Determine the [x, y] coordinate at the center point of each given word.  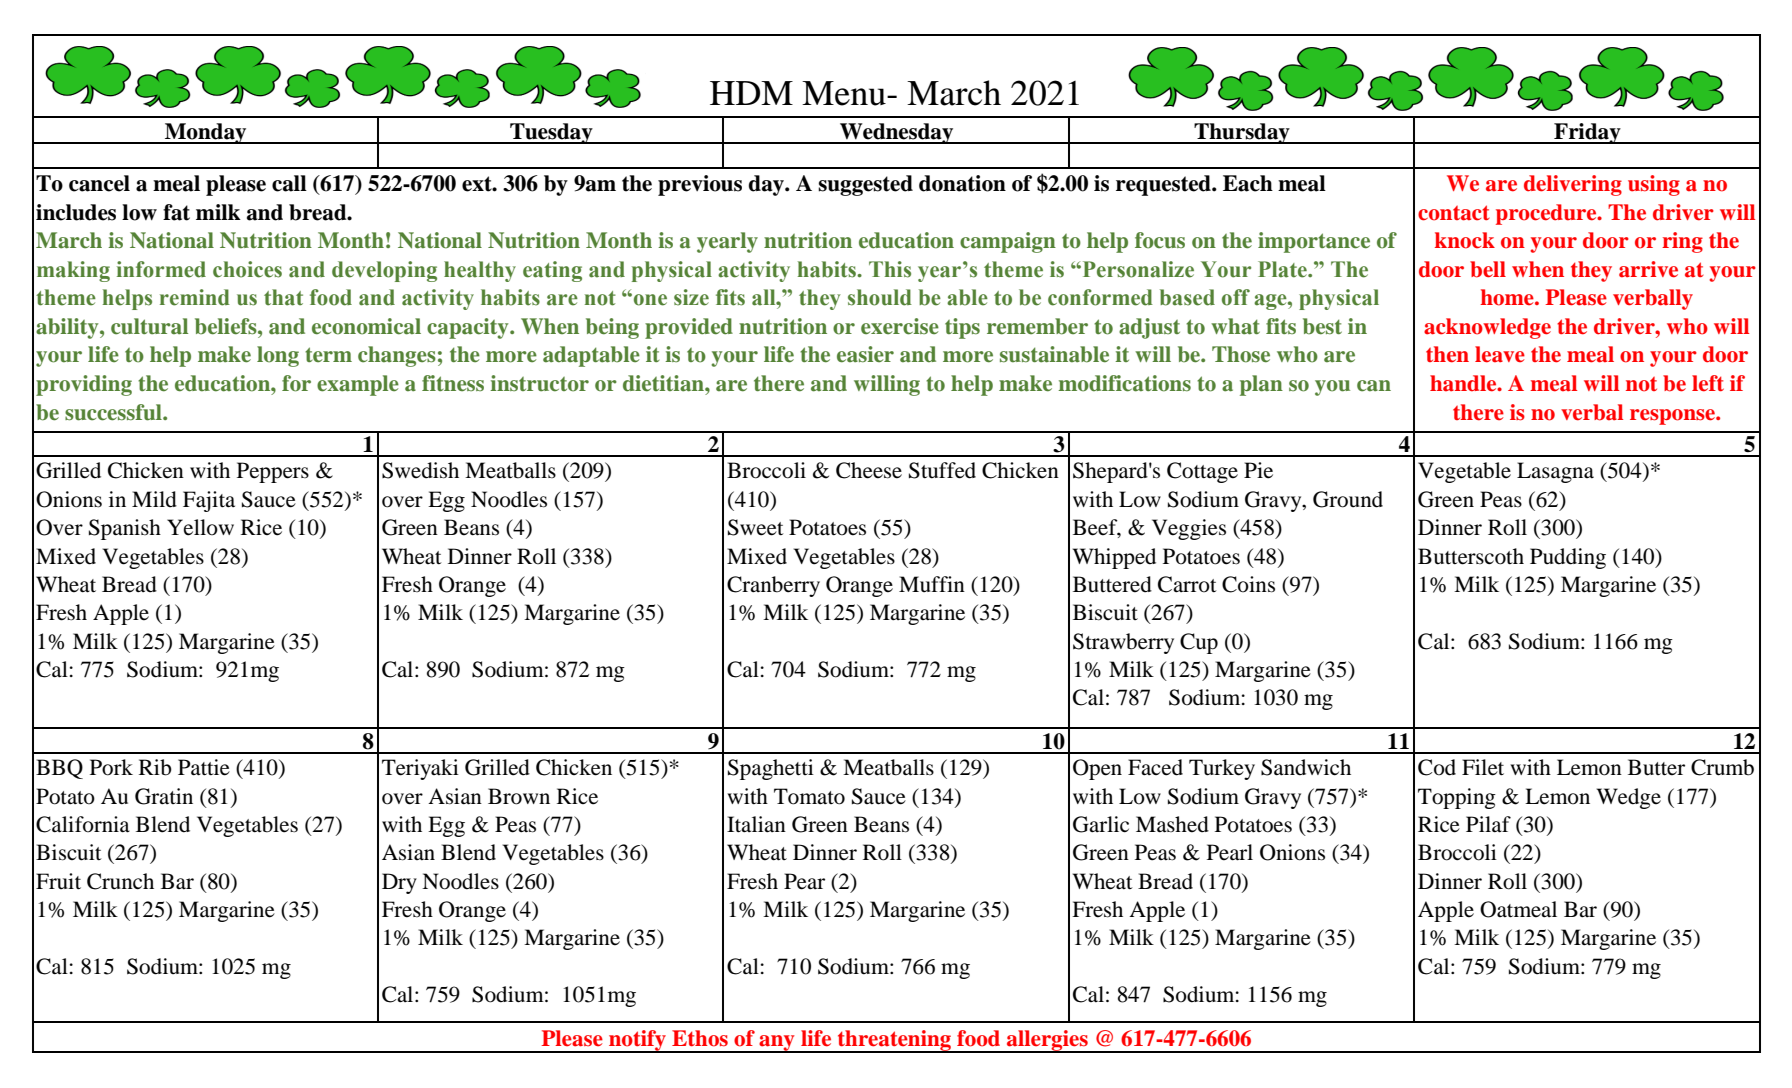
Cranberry [773, 586]
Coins [1248, 584]
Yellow [200, 527]
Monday [206, 133]
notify [637, 1041]
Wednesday [897, 133]
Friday [1587, 133]
